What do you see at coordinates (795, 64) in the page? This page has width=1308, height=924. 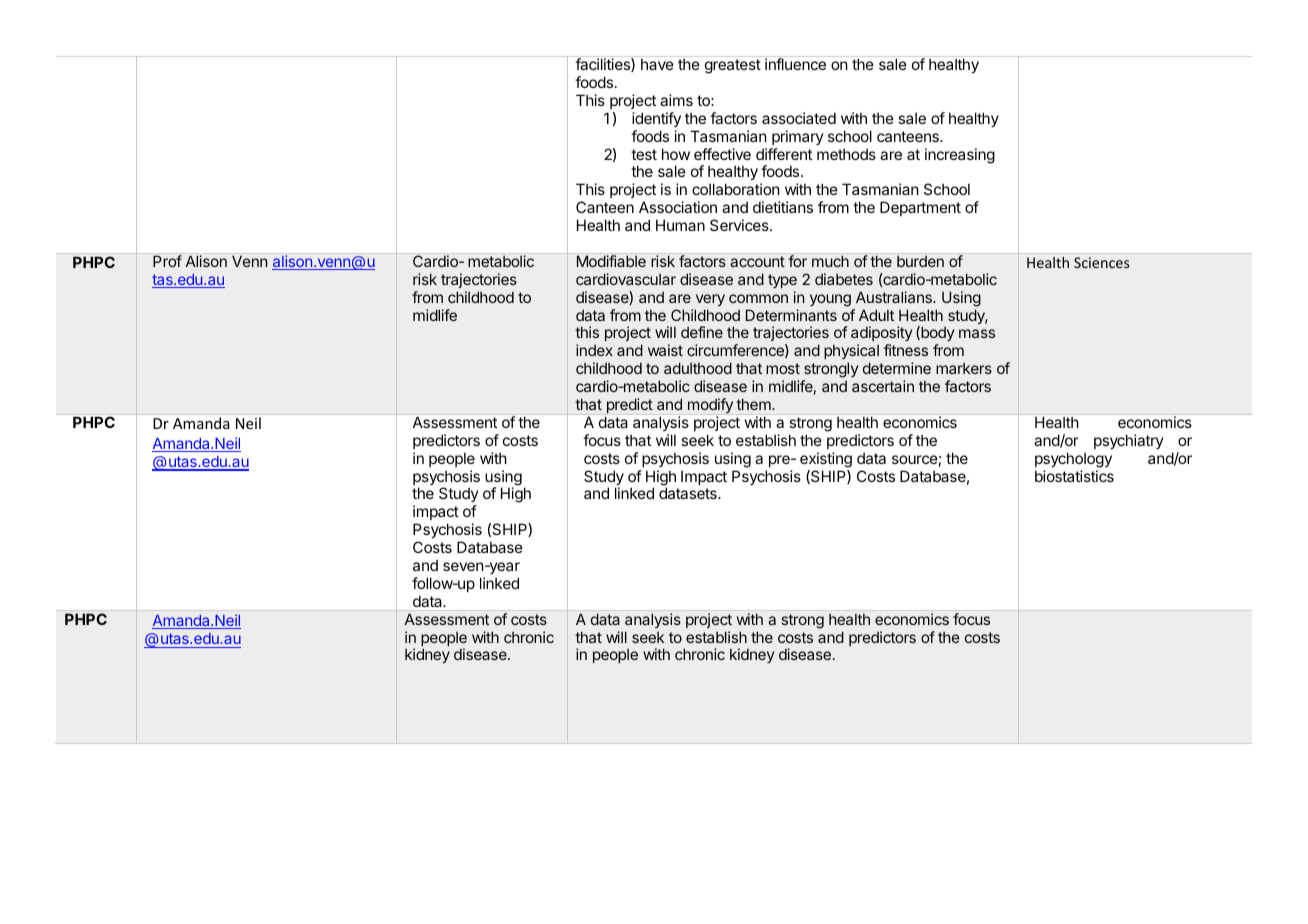 I see `influence` at bounding box center [795, 64].
